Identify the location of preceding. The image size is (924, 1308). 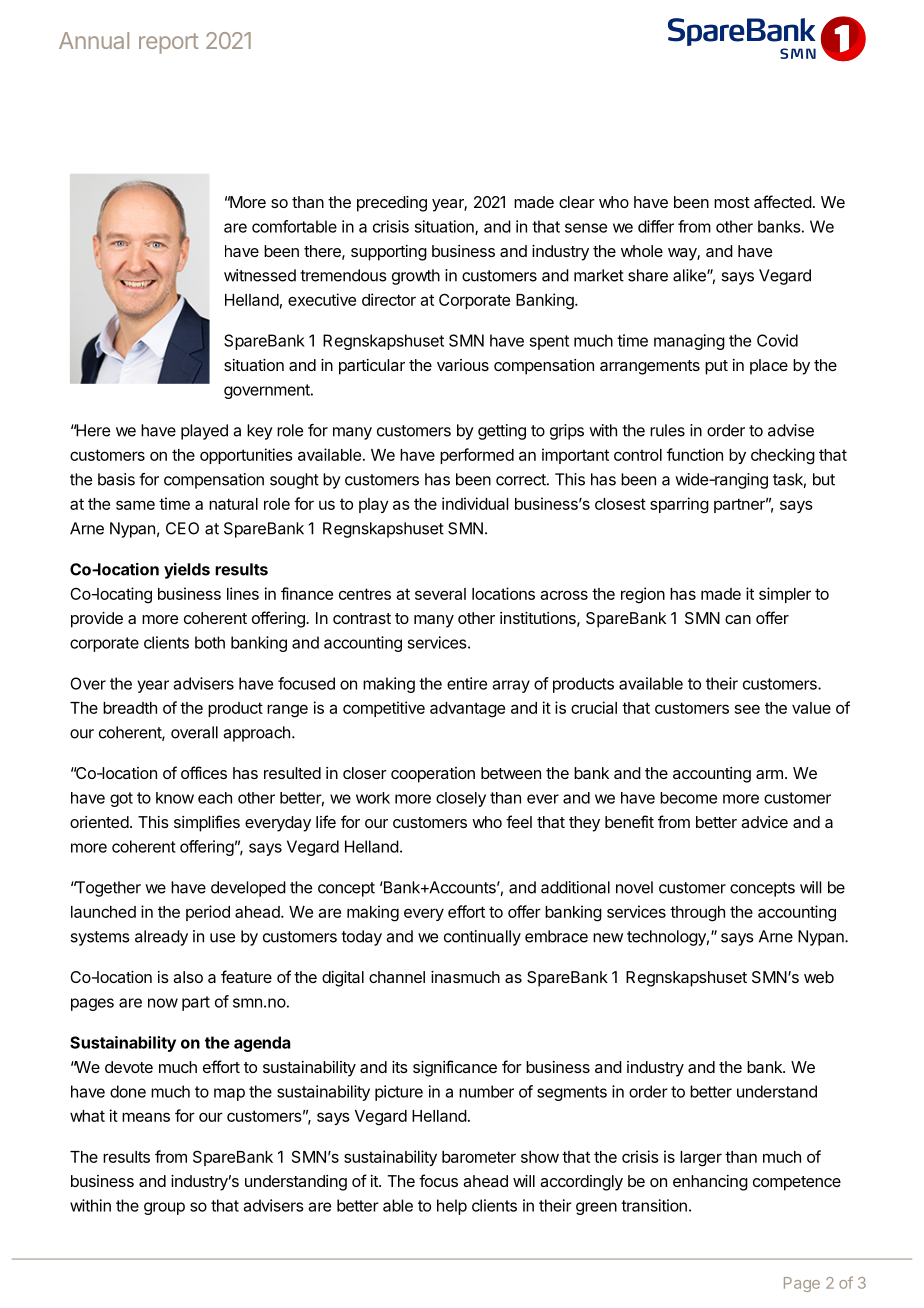
(392, 204).
